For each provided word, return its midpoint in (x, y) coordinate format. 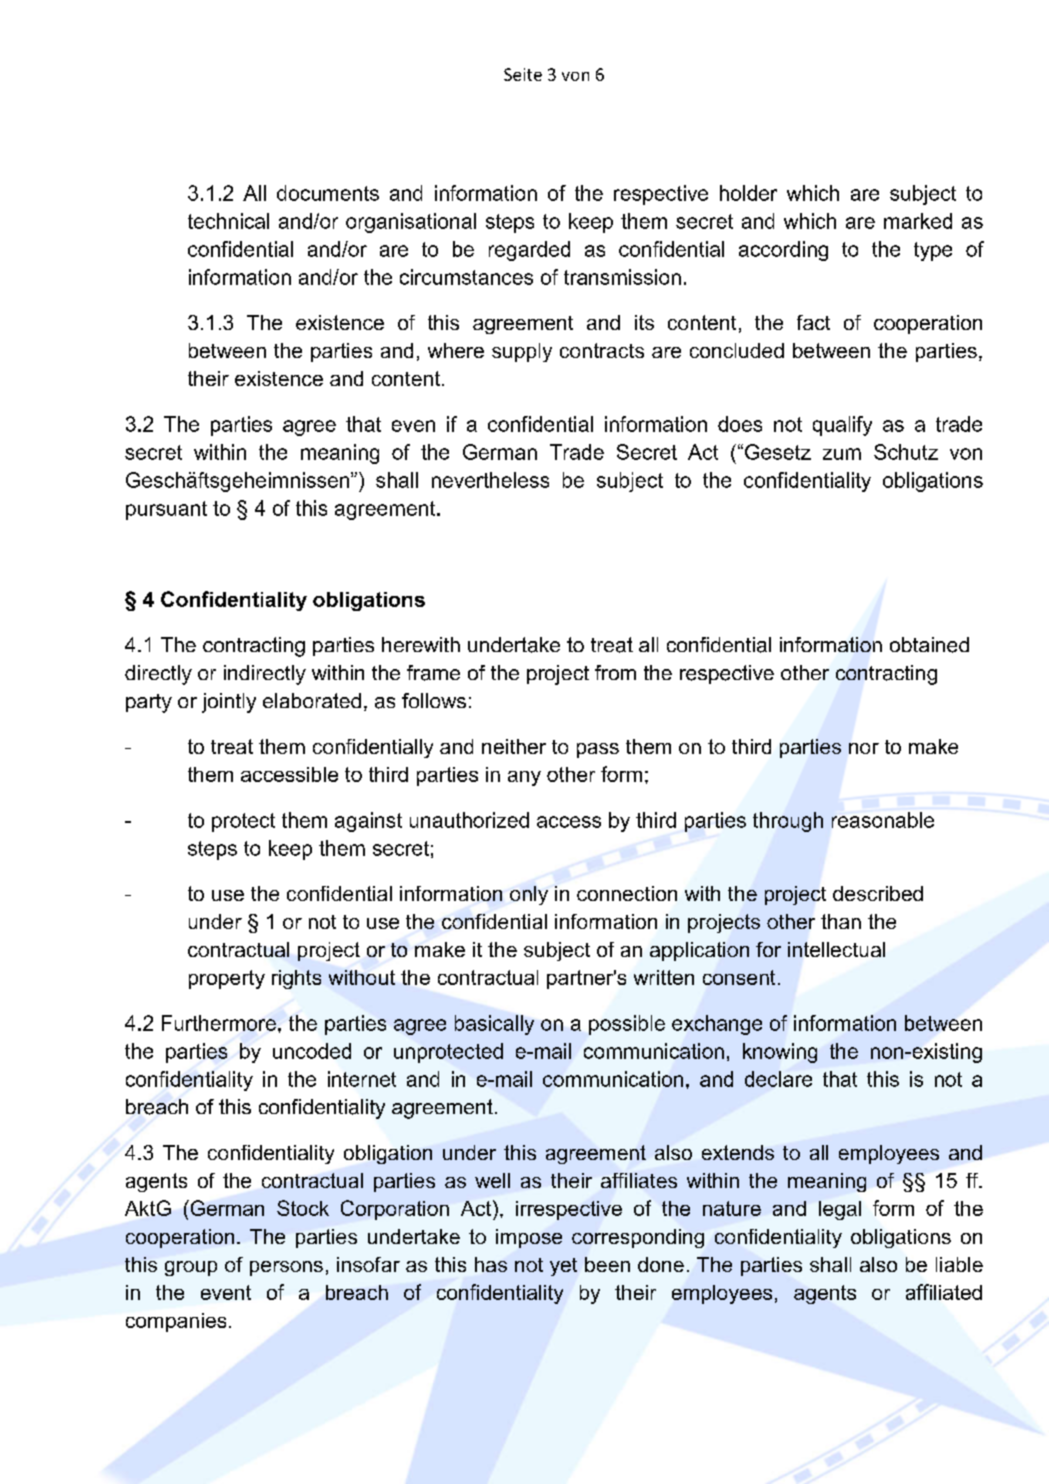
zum (842, 454)
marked (918, 221)
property (227, 979)
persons (286, 1268)
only (529, 895)
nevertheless (490, 480)
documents (328, 193)
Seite (523, 74)
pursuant (166, 510)
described (878, 893)
